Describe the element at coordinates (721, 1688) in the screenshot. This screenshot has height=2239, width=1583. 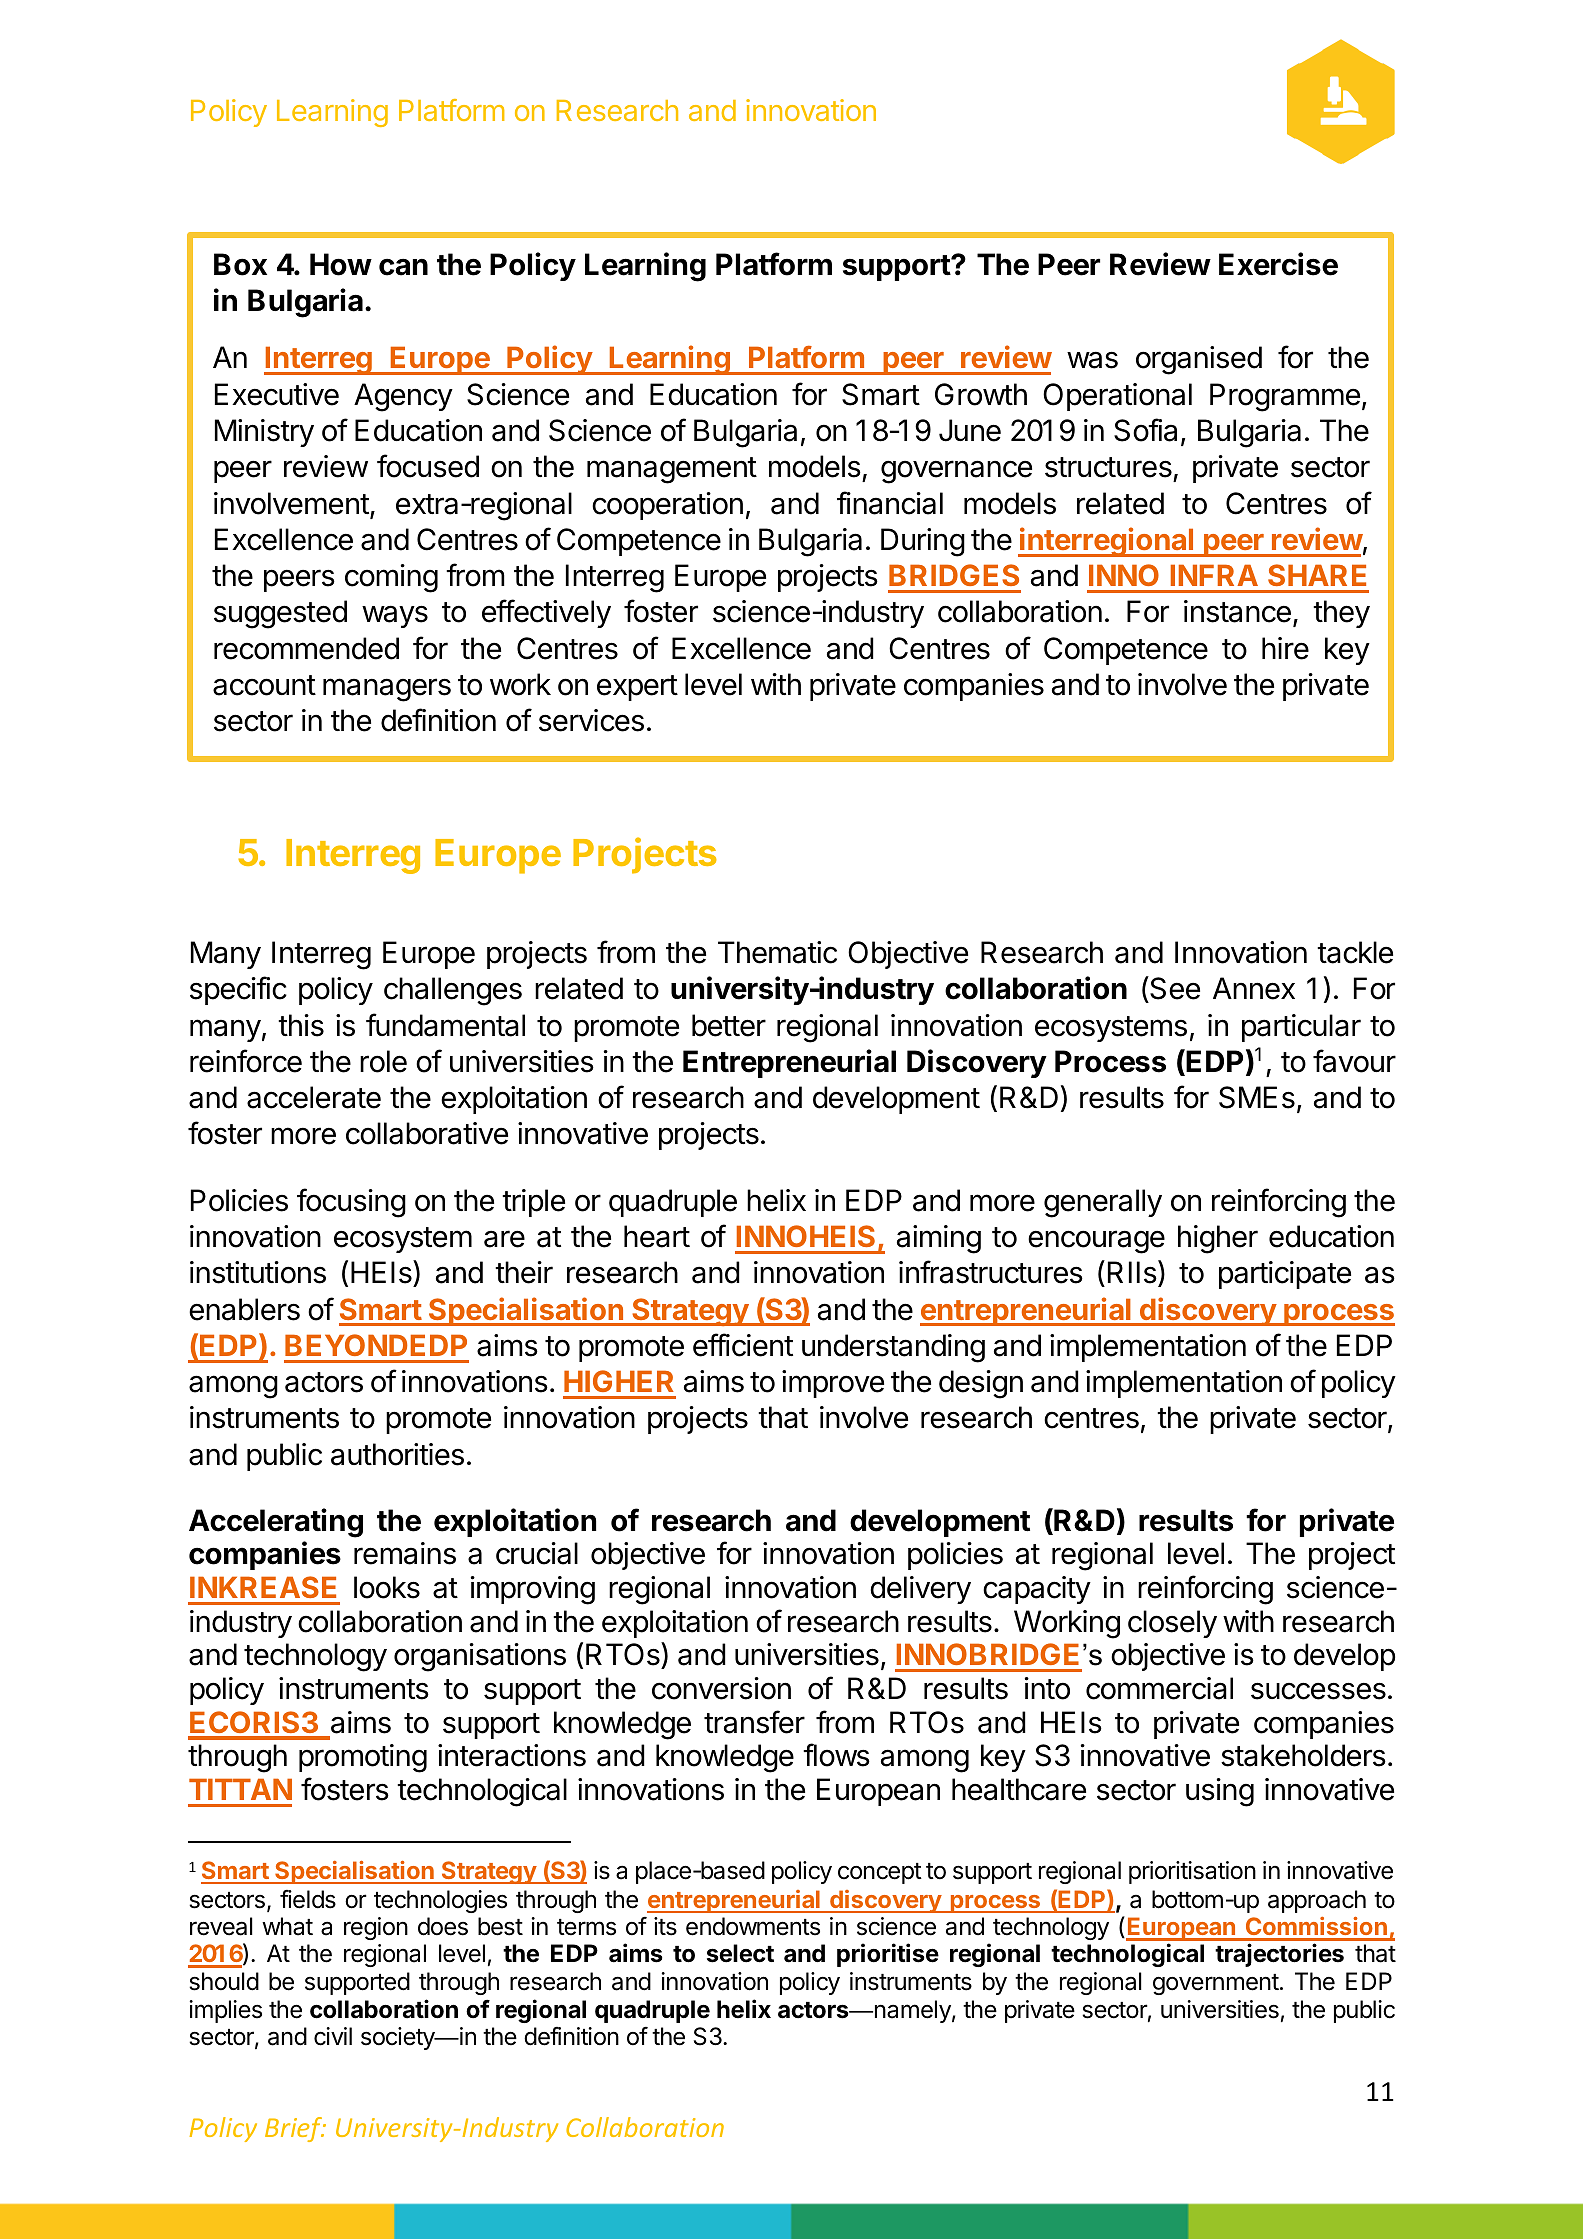
I see `conversion` at that location.
